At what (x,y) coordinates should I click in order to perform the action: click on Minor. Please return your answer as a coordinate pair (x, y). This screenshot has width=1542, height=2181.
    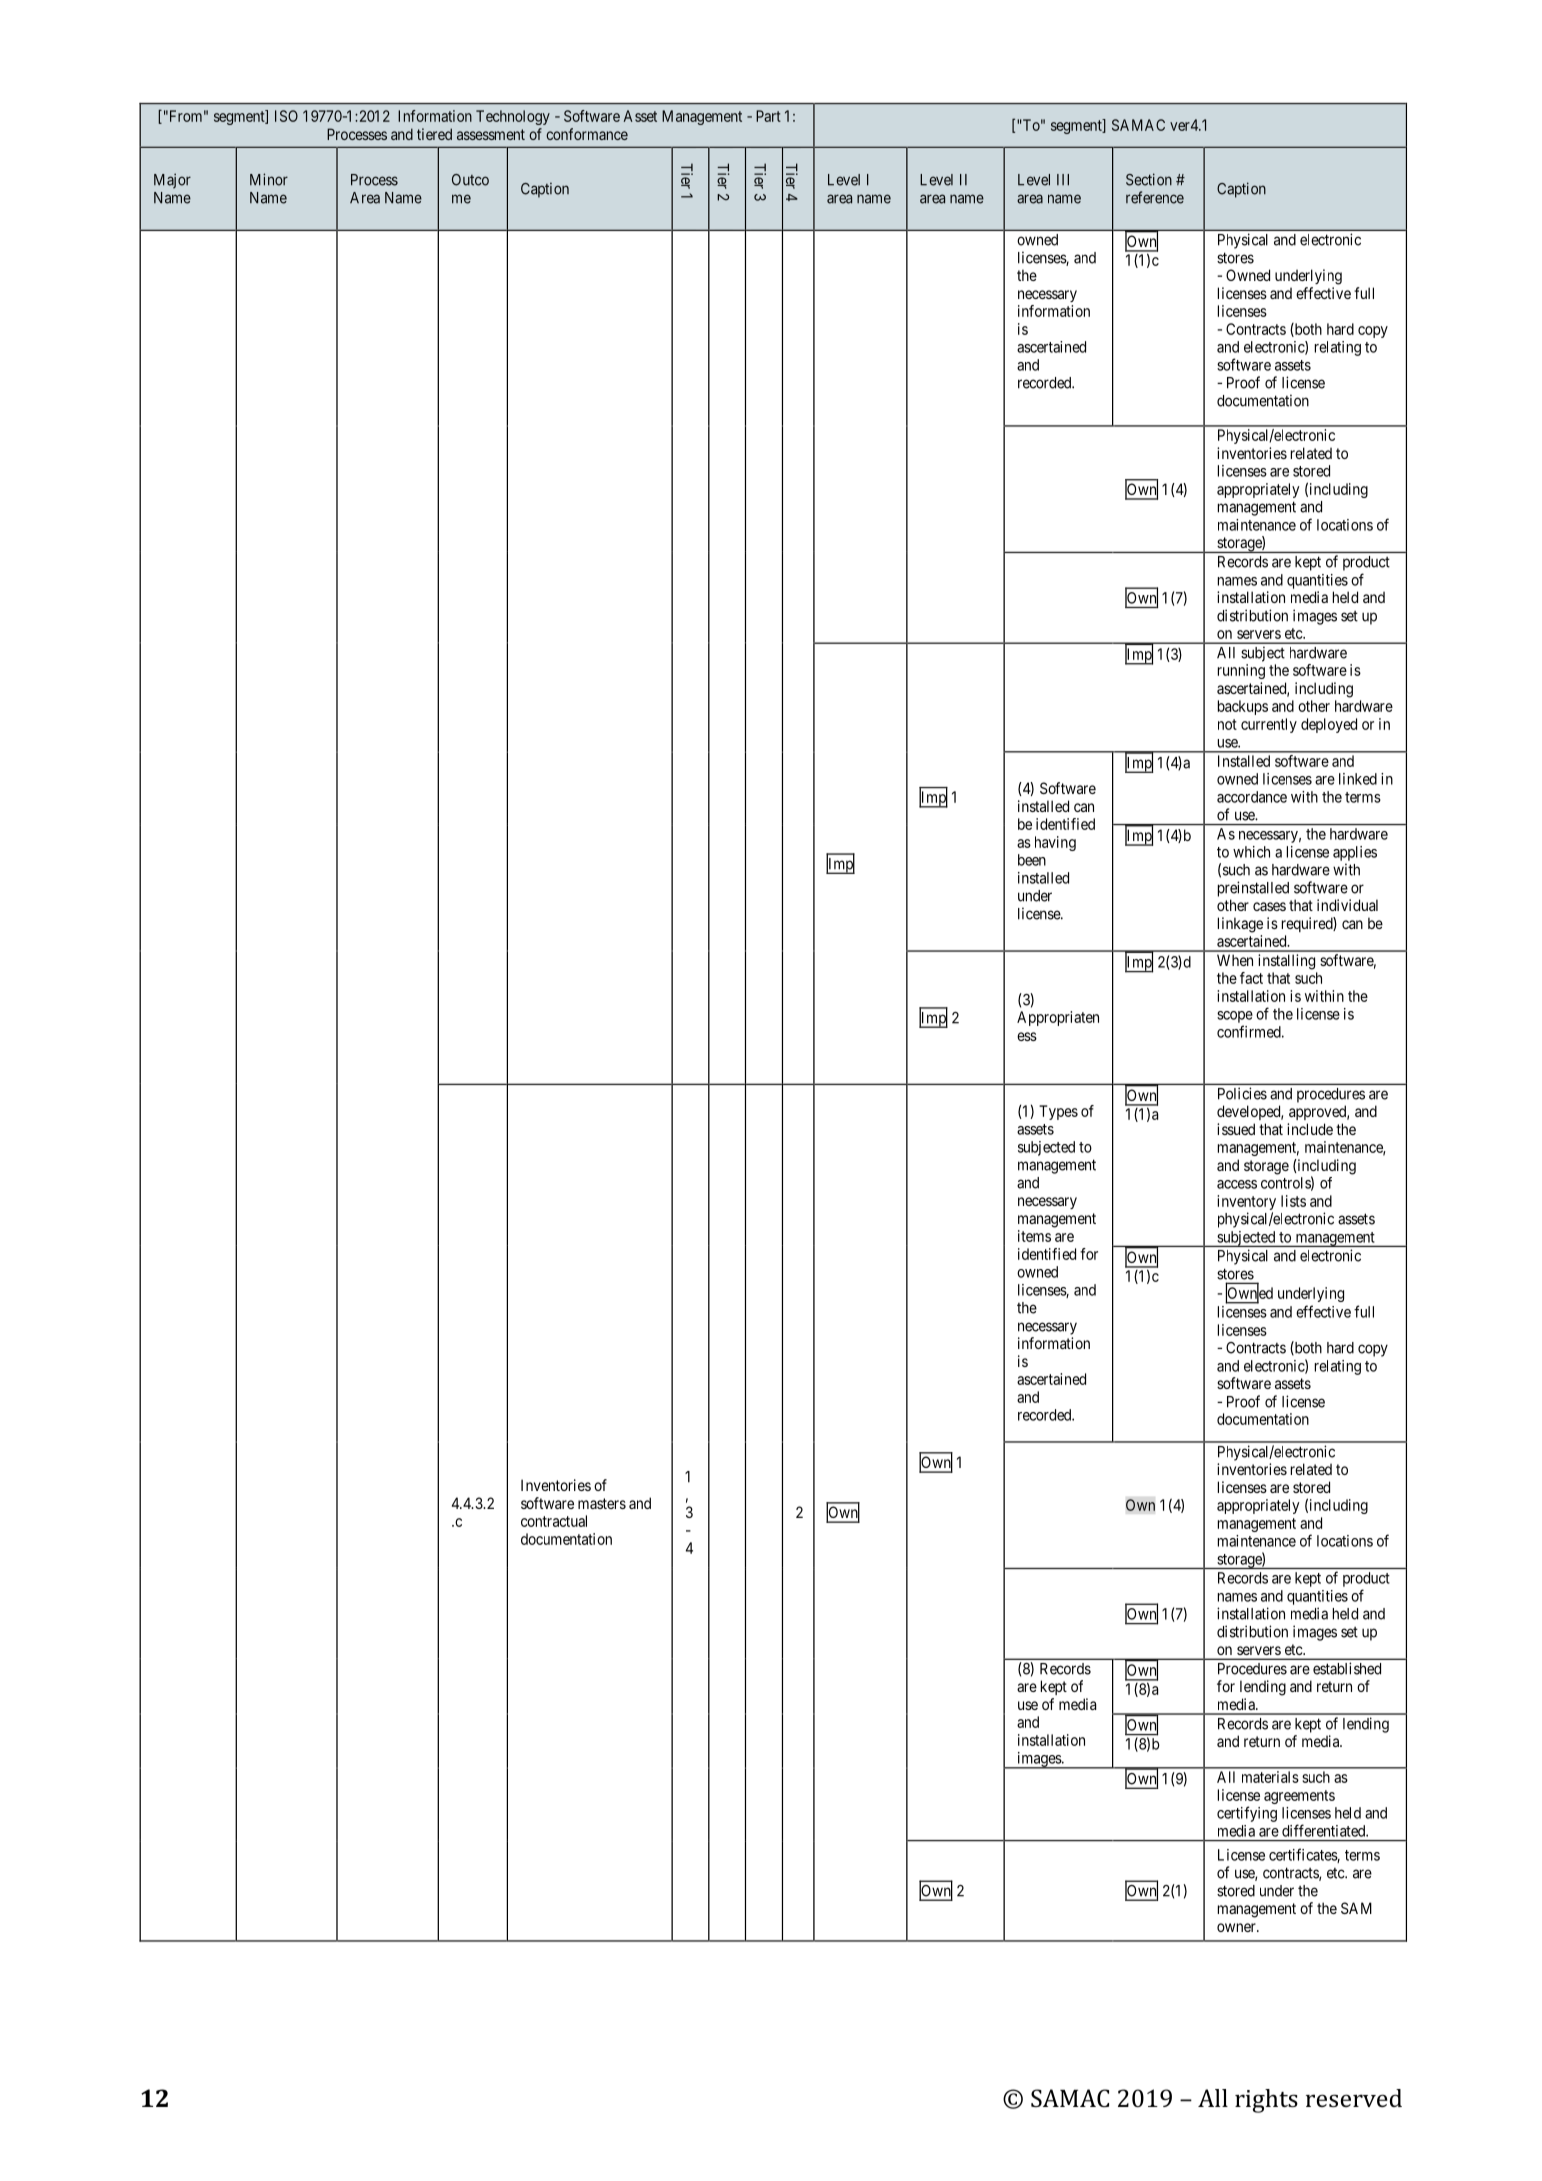
    Looking at the image, I should click on (269, 179).
